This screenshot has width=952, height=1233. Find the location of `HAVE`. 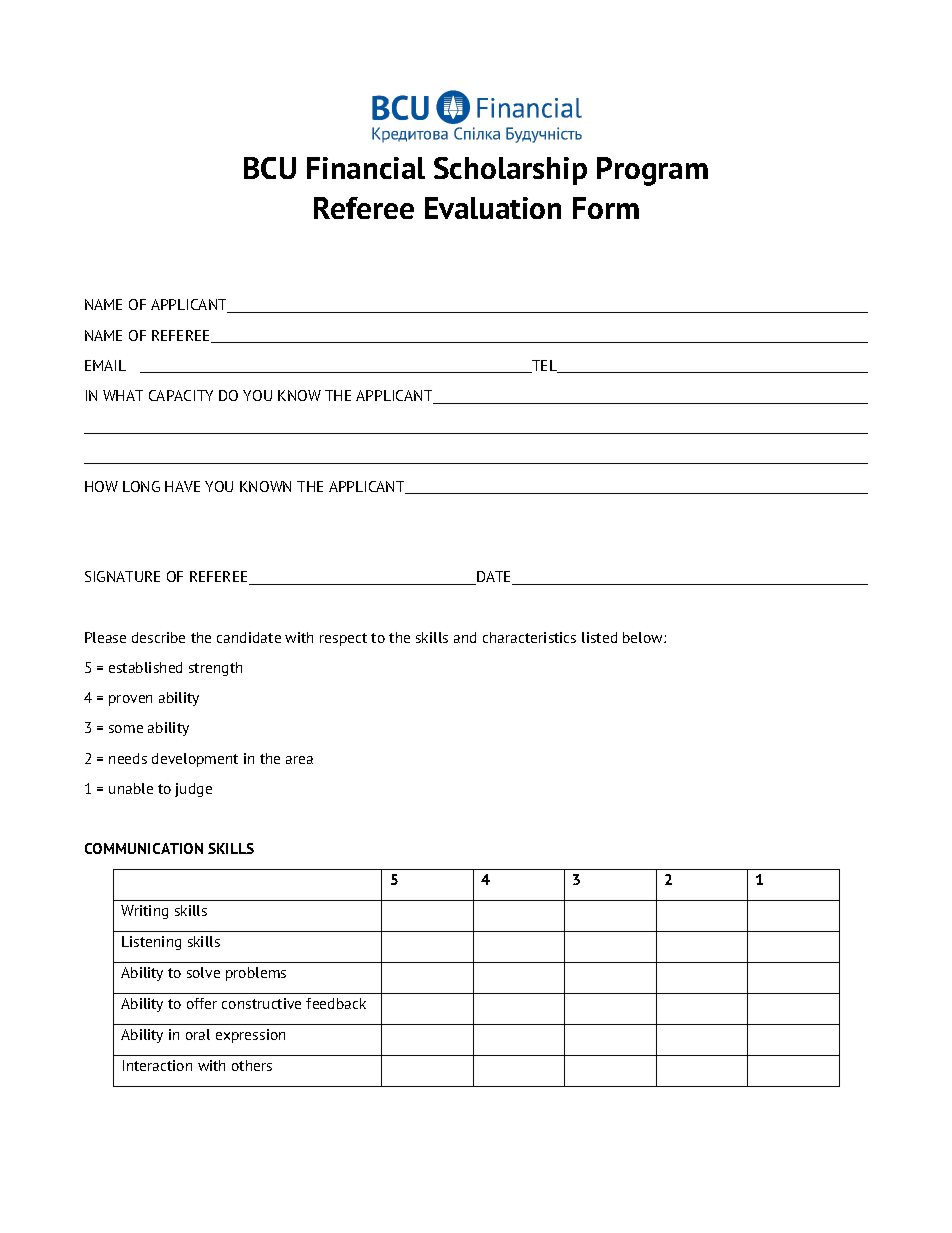

HAVE is located at coordinates (182, 486).
